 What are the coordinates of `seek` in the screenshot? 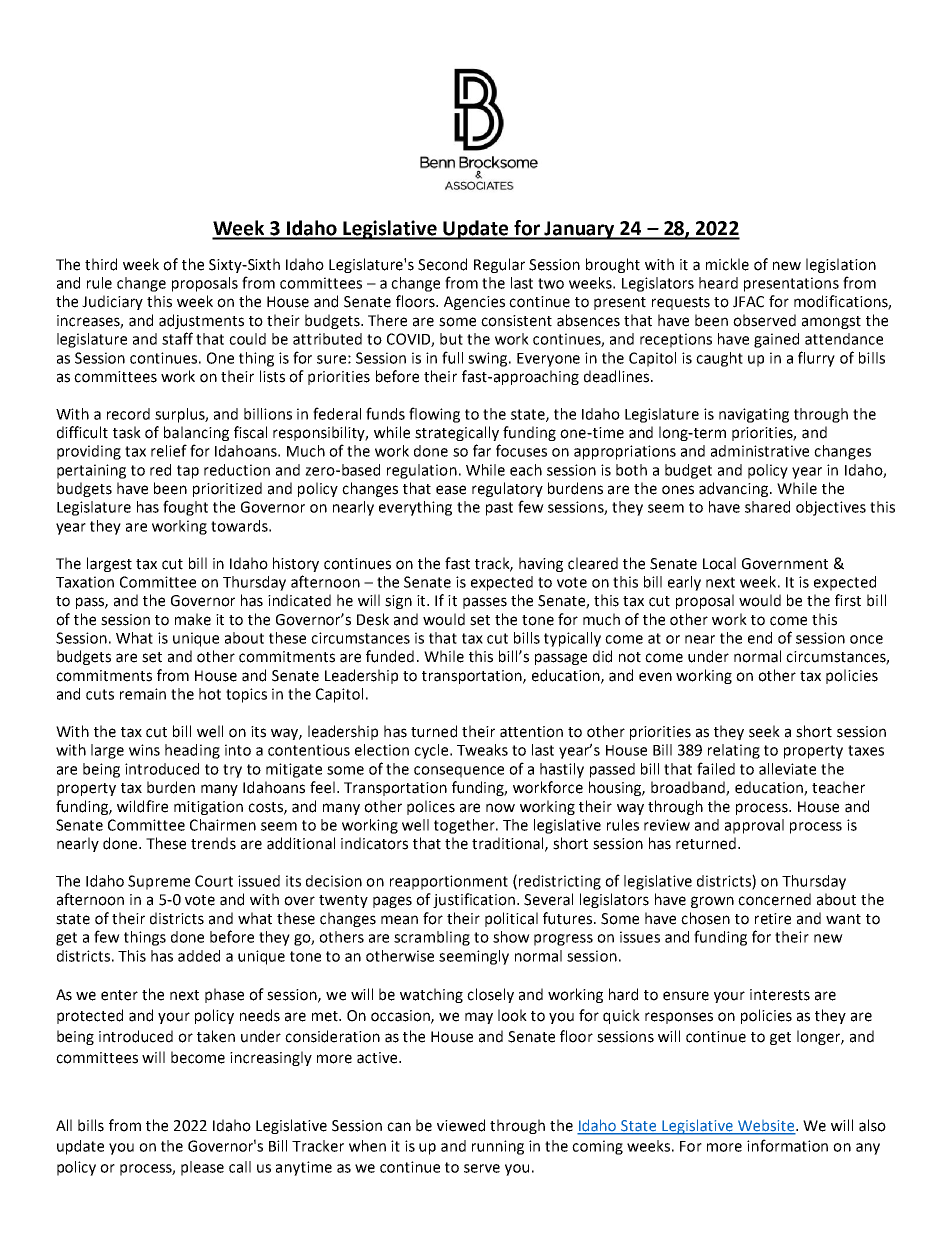 It's located at (764, 731).
